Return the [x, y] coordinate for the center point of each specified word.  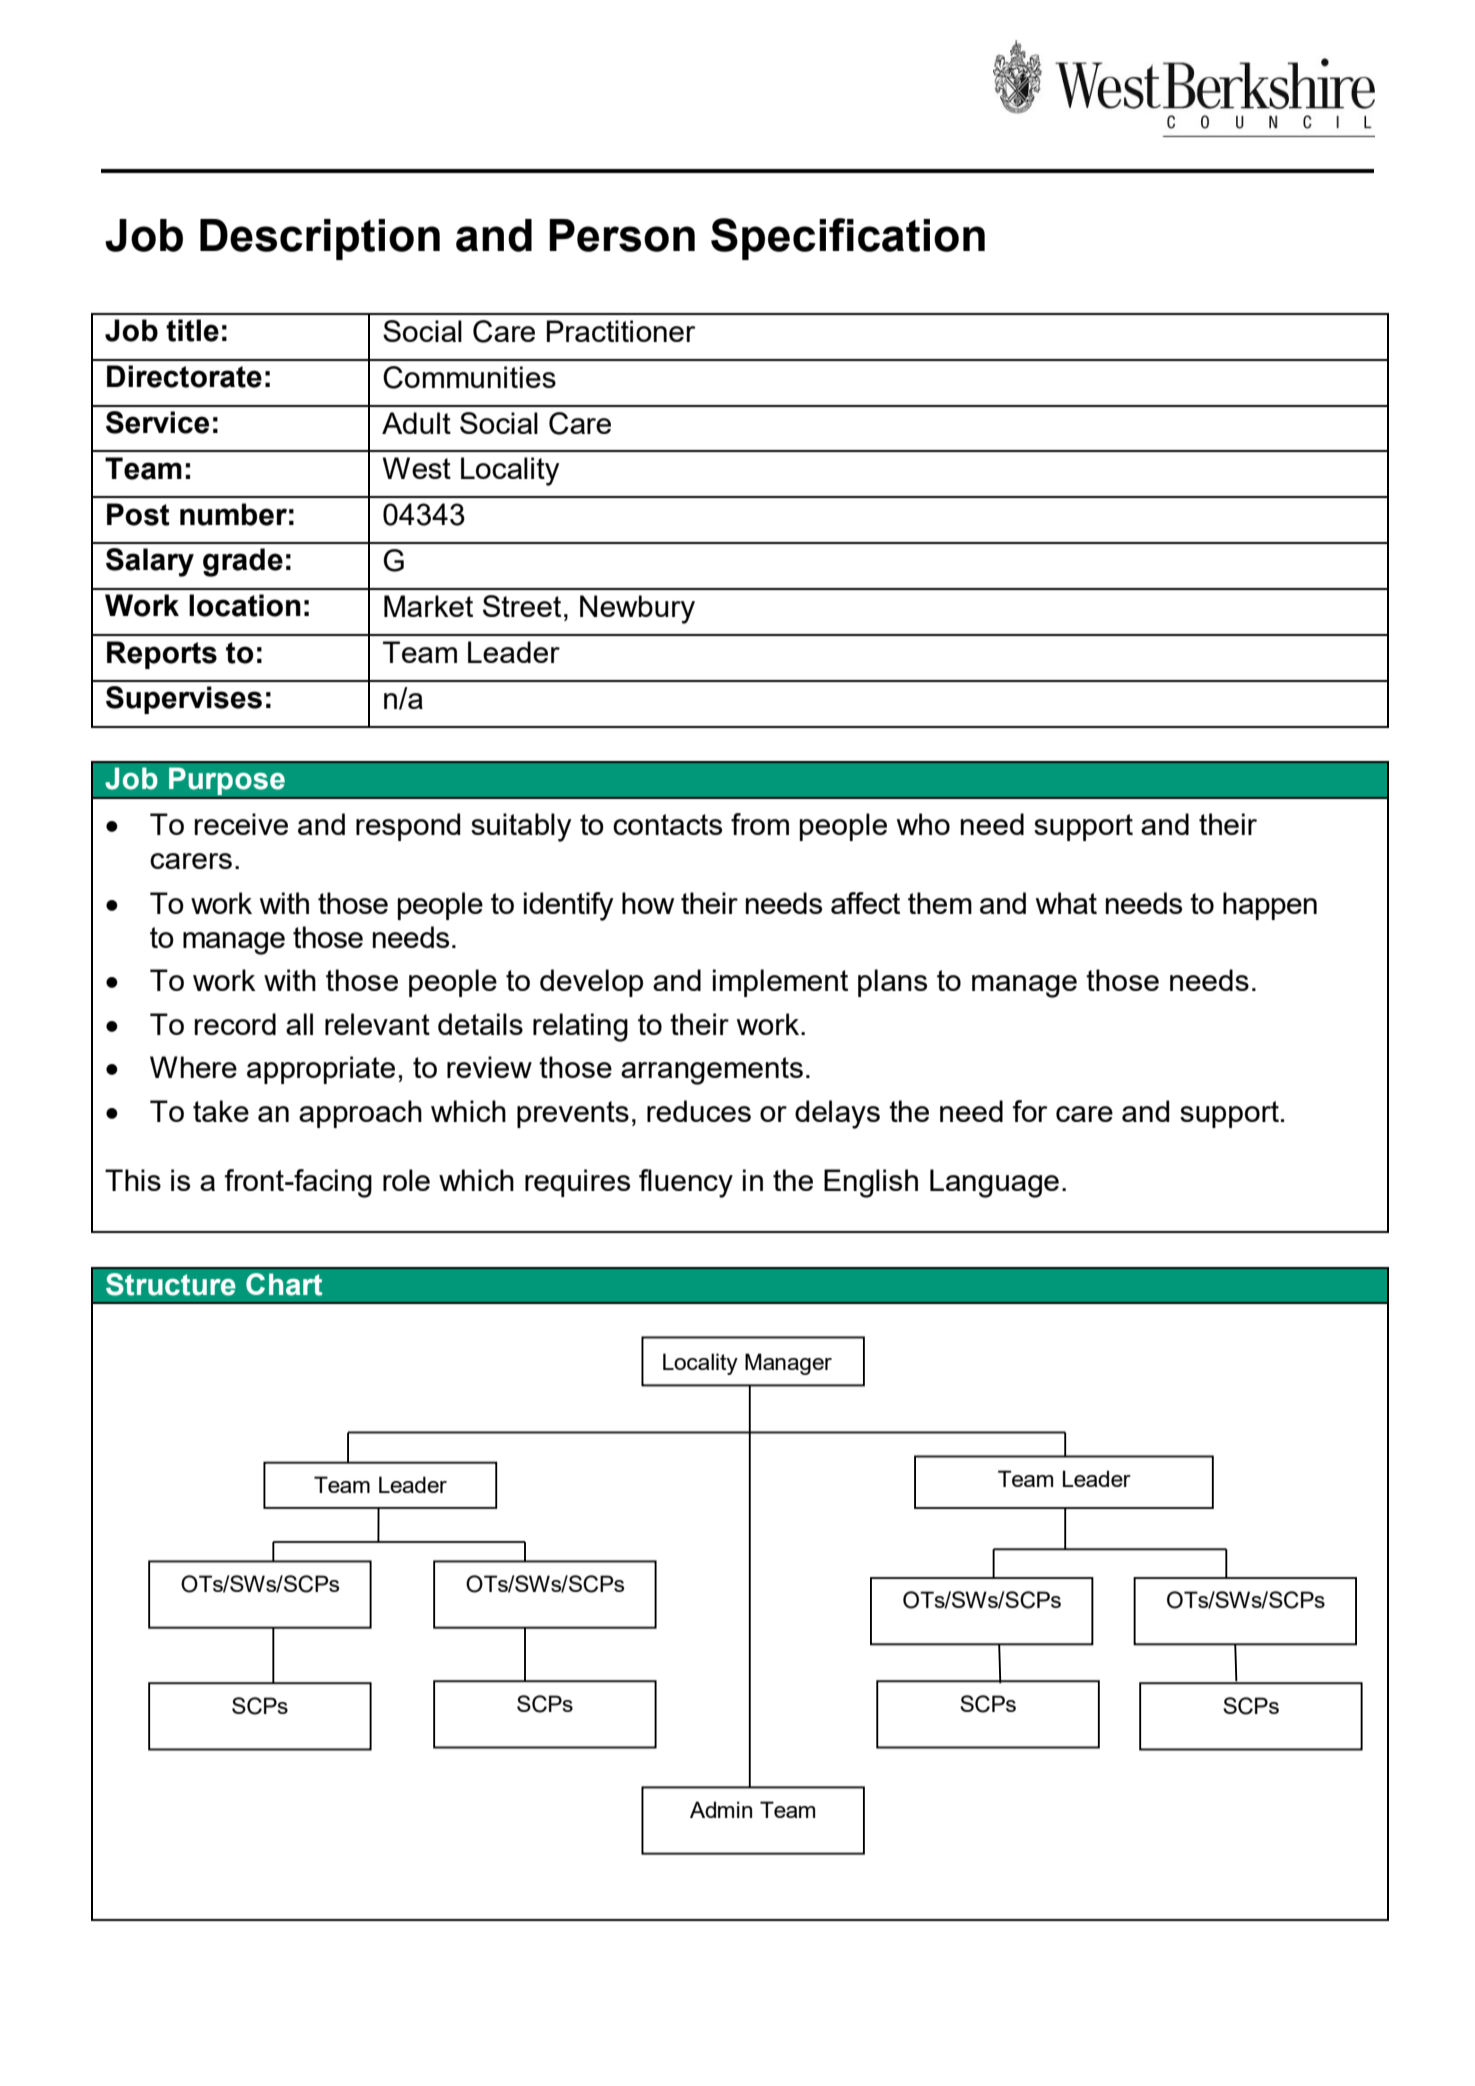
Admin [721, 1809]
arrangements [712, 1071]
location [245, 605]
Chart [284, 1284]
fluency [686, 1183]
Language [994, 1183]
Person [622, 235]
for [1030, 1111]
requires [577, 1183]
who [923, 824]
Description [320, 239]
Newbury [637, 609]
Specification [848, 239]
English [871, 1183]
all [299, 1024]
